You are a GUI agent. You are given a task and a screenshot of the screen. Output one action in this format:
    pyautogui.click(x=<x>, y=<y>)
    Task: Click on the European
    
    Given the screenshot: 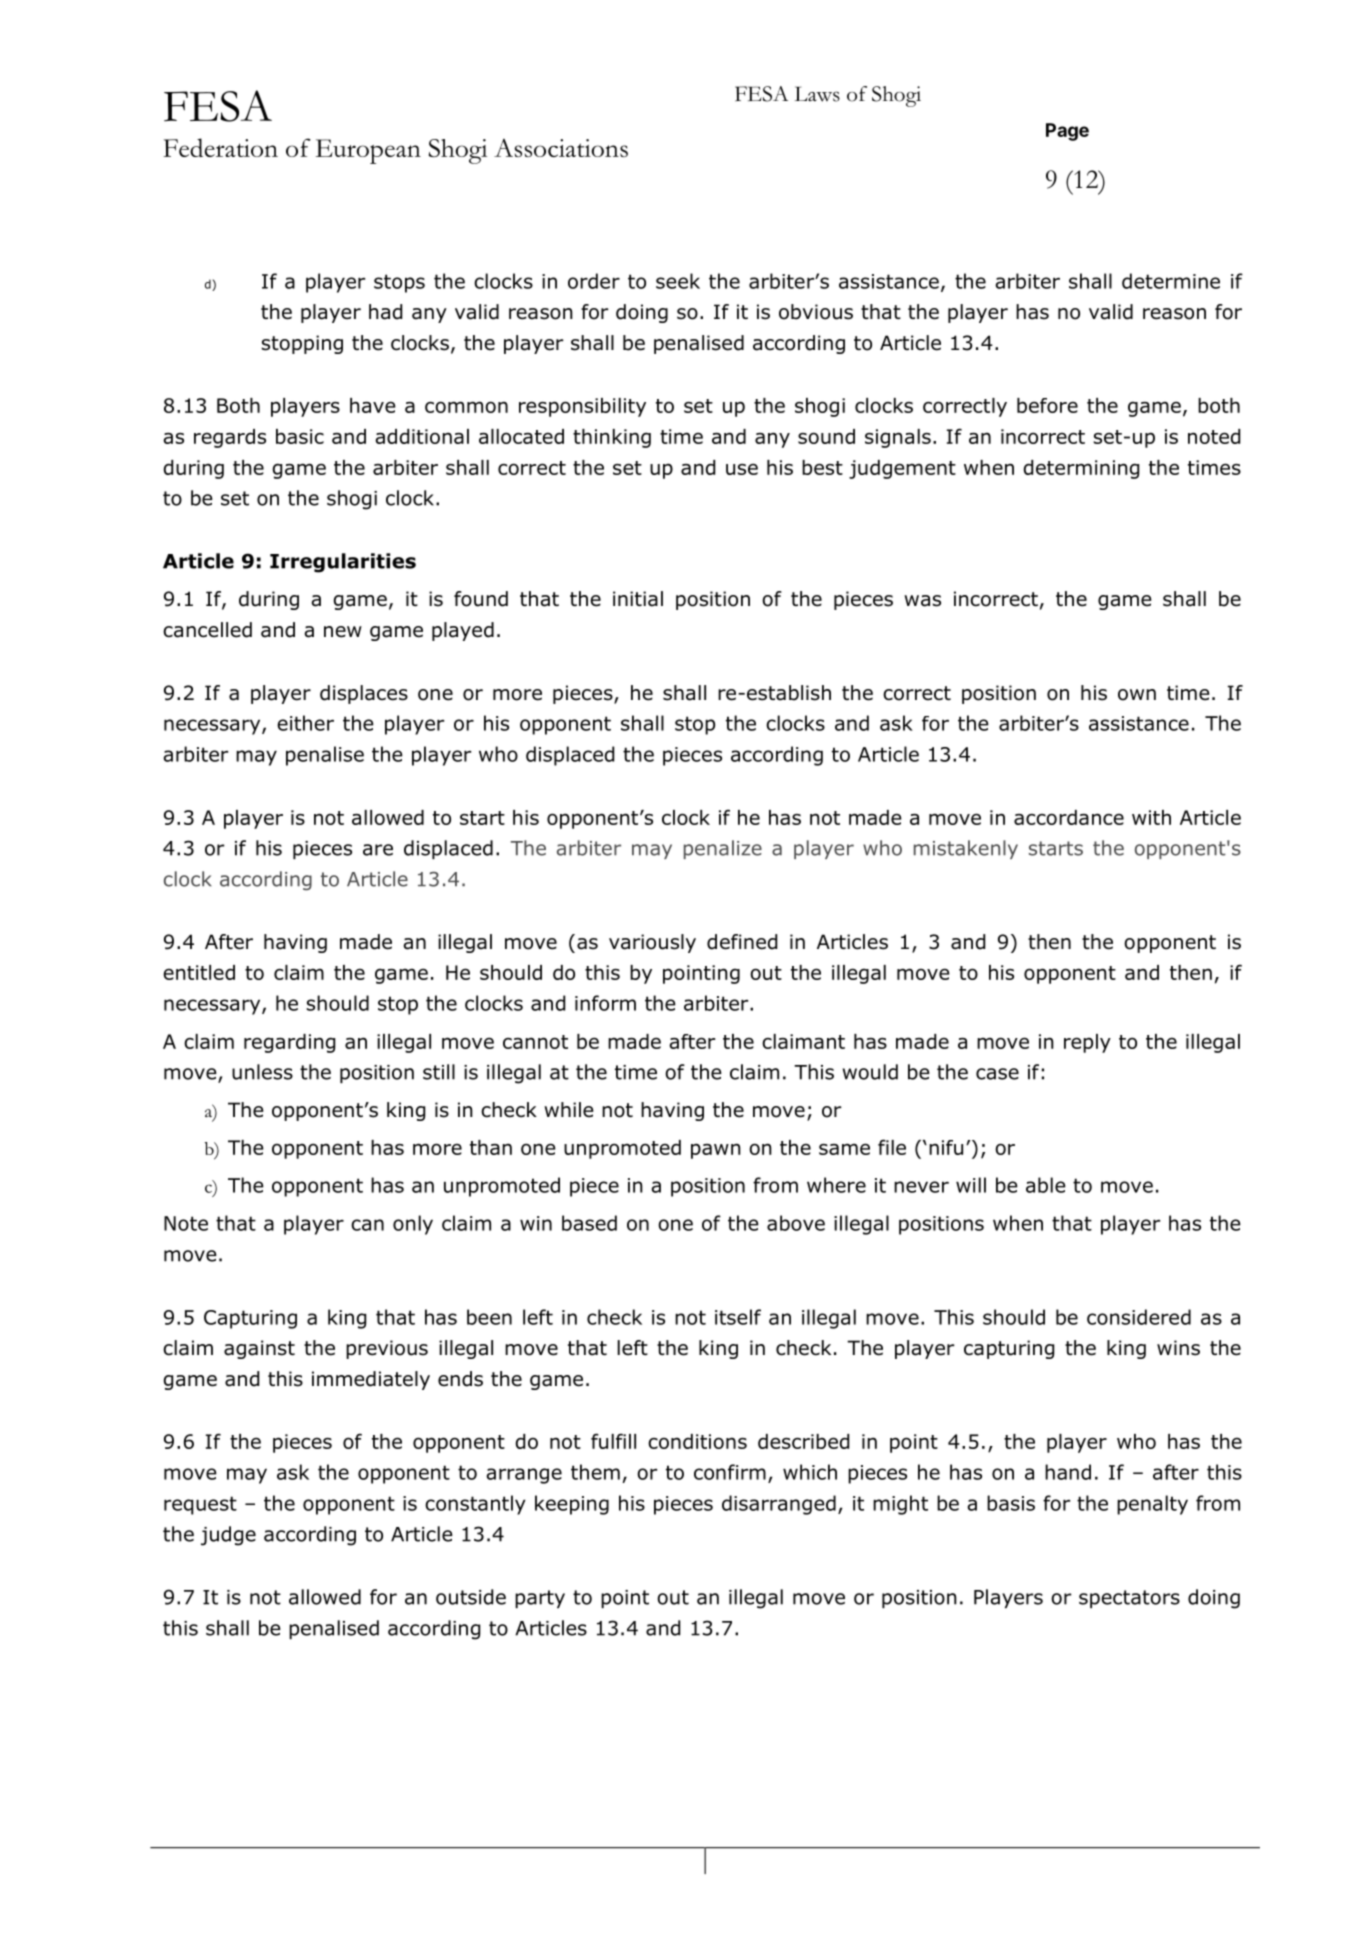 What is the action you would take?
    pyautogui.click(x=368, y=151)
